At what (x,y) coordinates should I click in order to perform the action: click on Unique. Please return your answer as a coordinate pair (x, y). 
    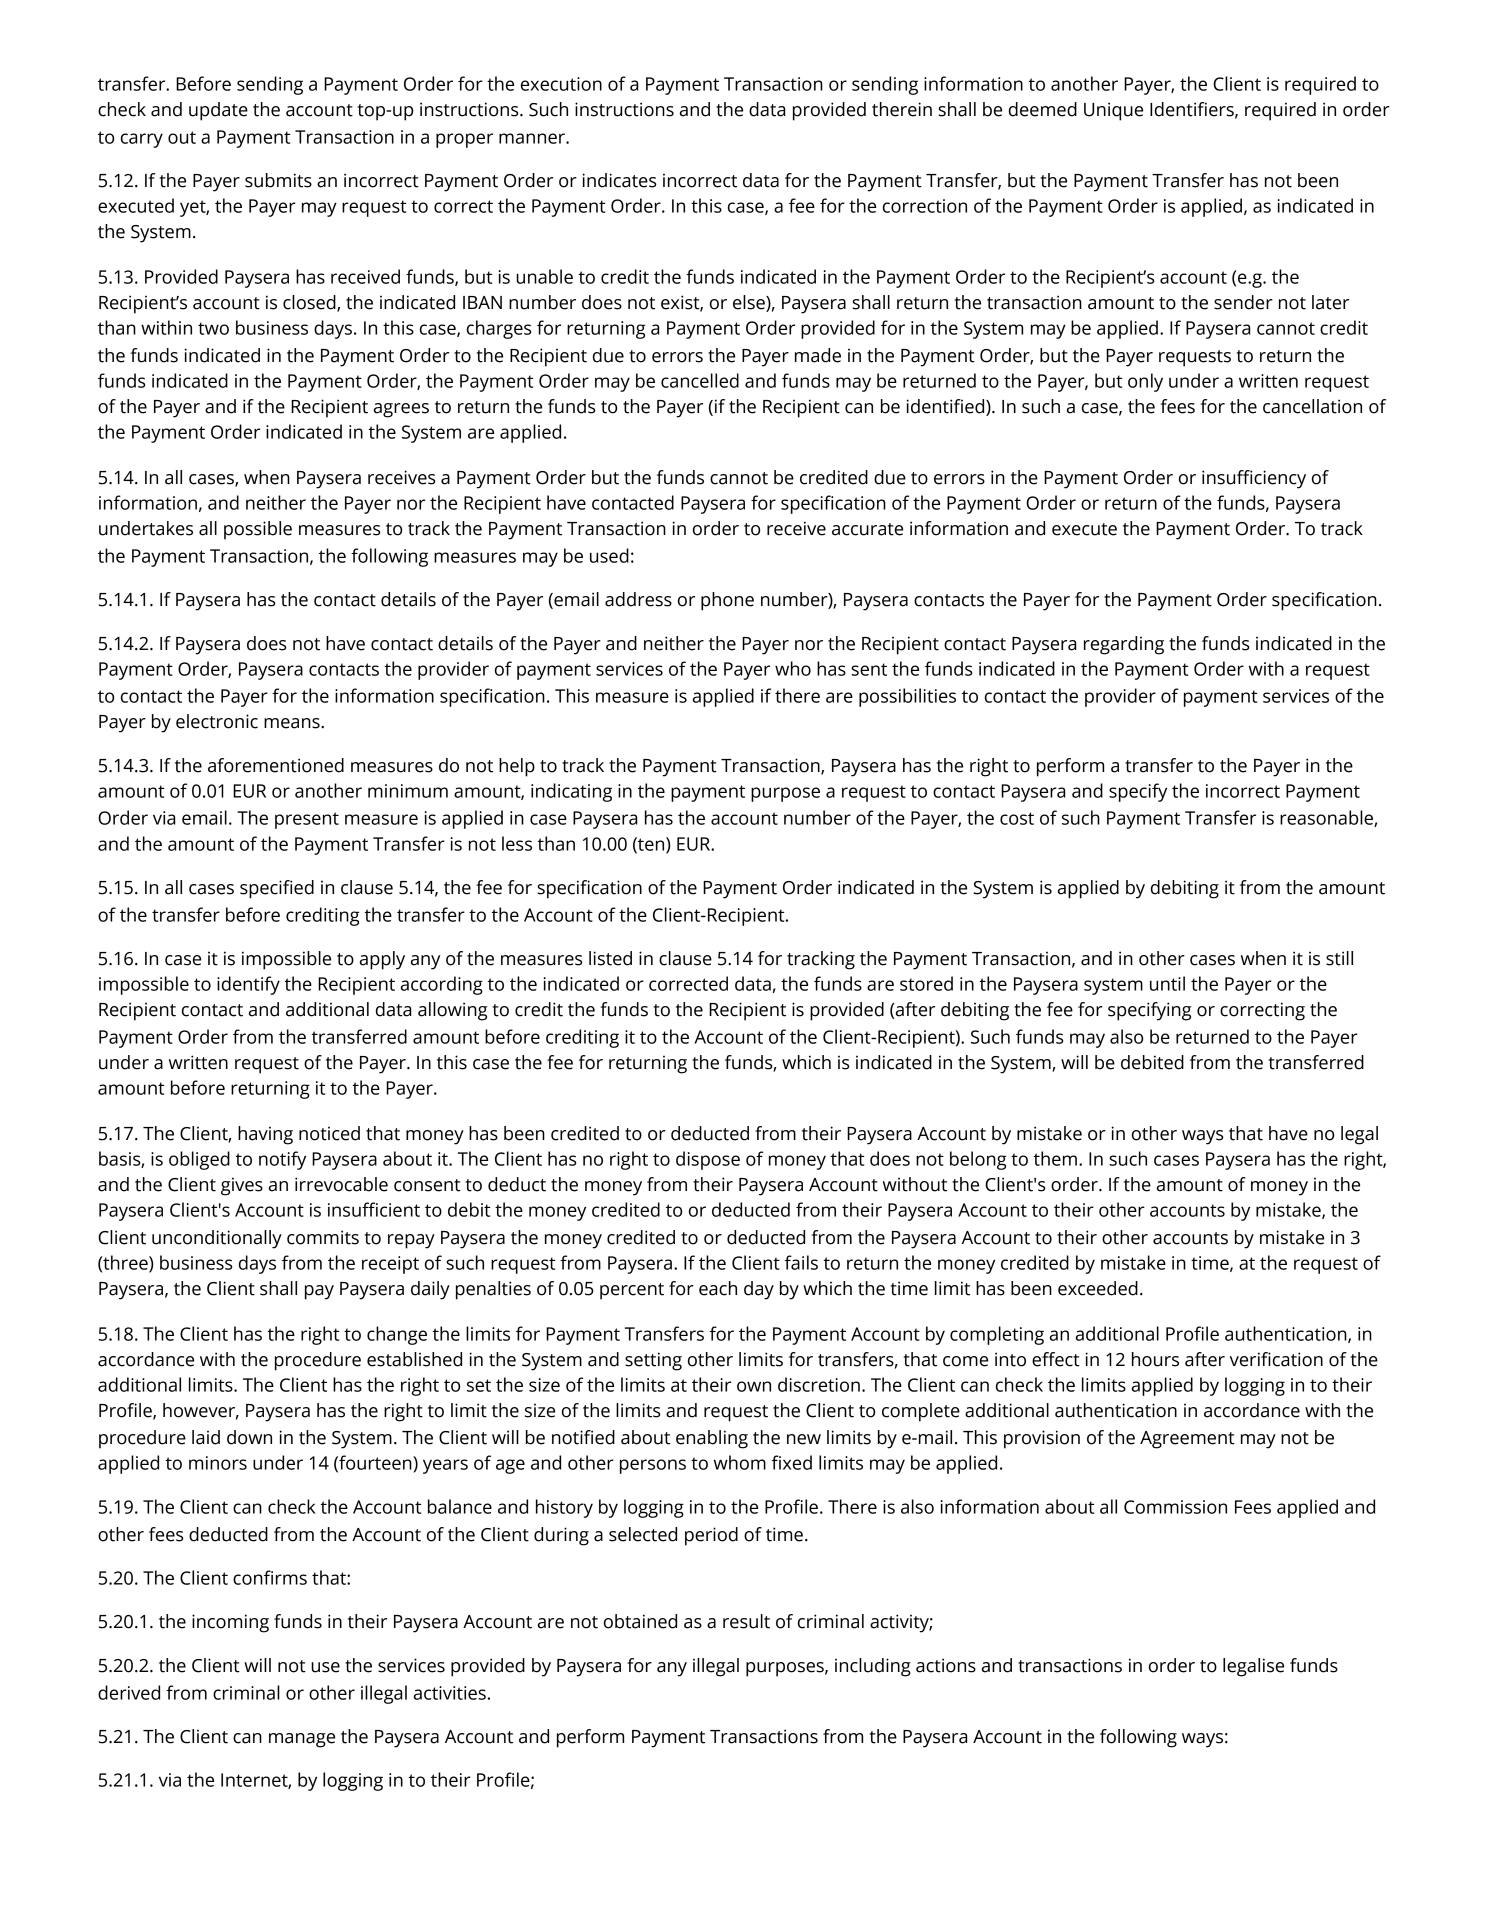
    Looking at the image, I should click on (1113, 111).
